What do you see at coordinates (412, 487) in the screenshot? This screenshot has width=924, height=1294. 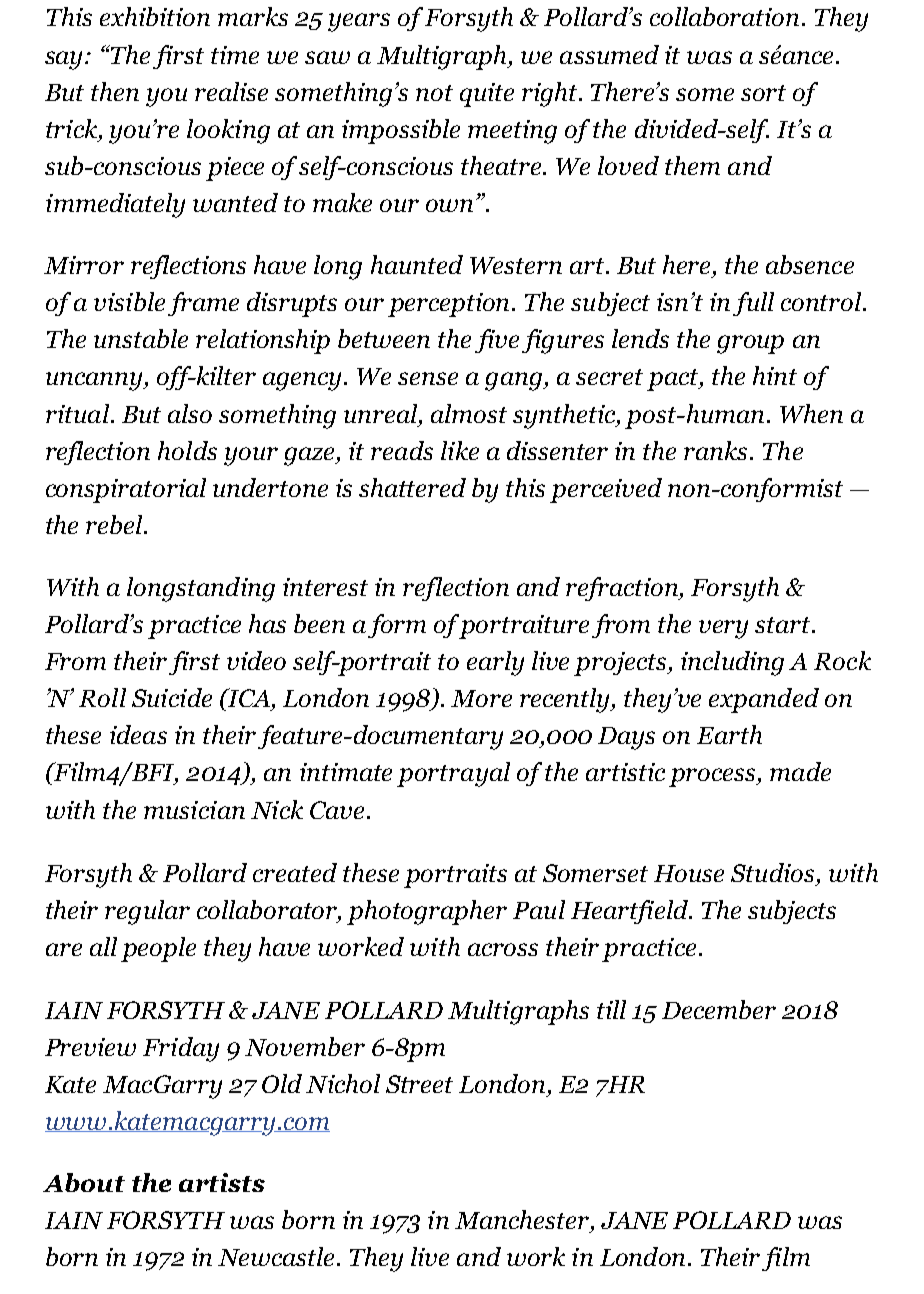 I see `shattered` at bounding box center [412, 487].
